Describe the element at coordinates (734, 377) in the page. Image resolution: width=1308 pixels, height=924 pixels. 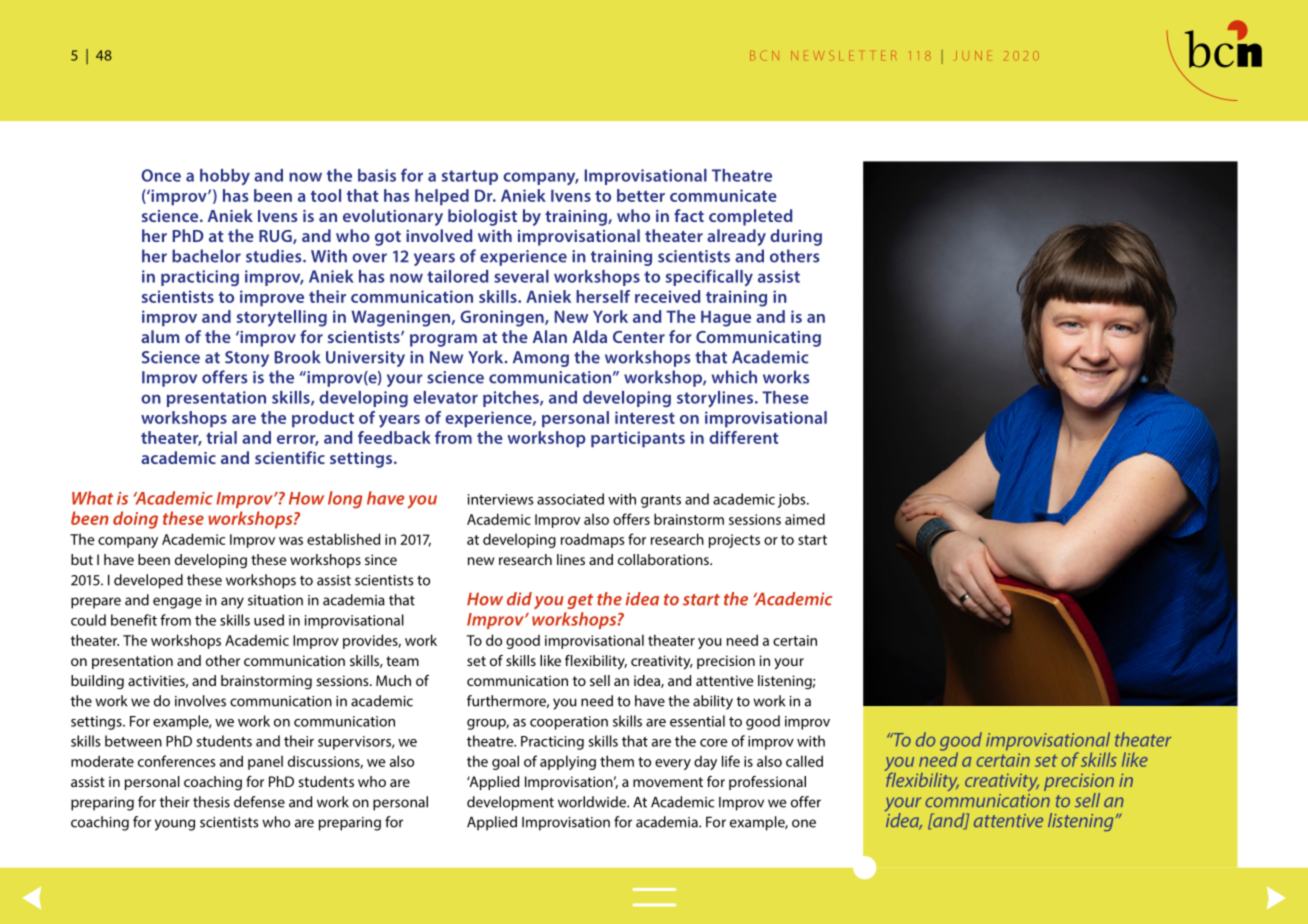
I see `which` at that location.
